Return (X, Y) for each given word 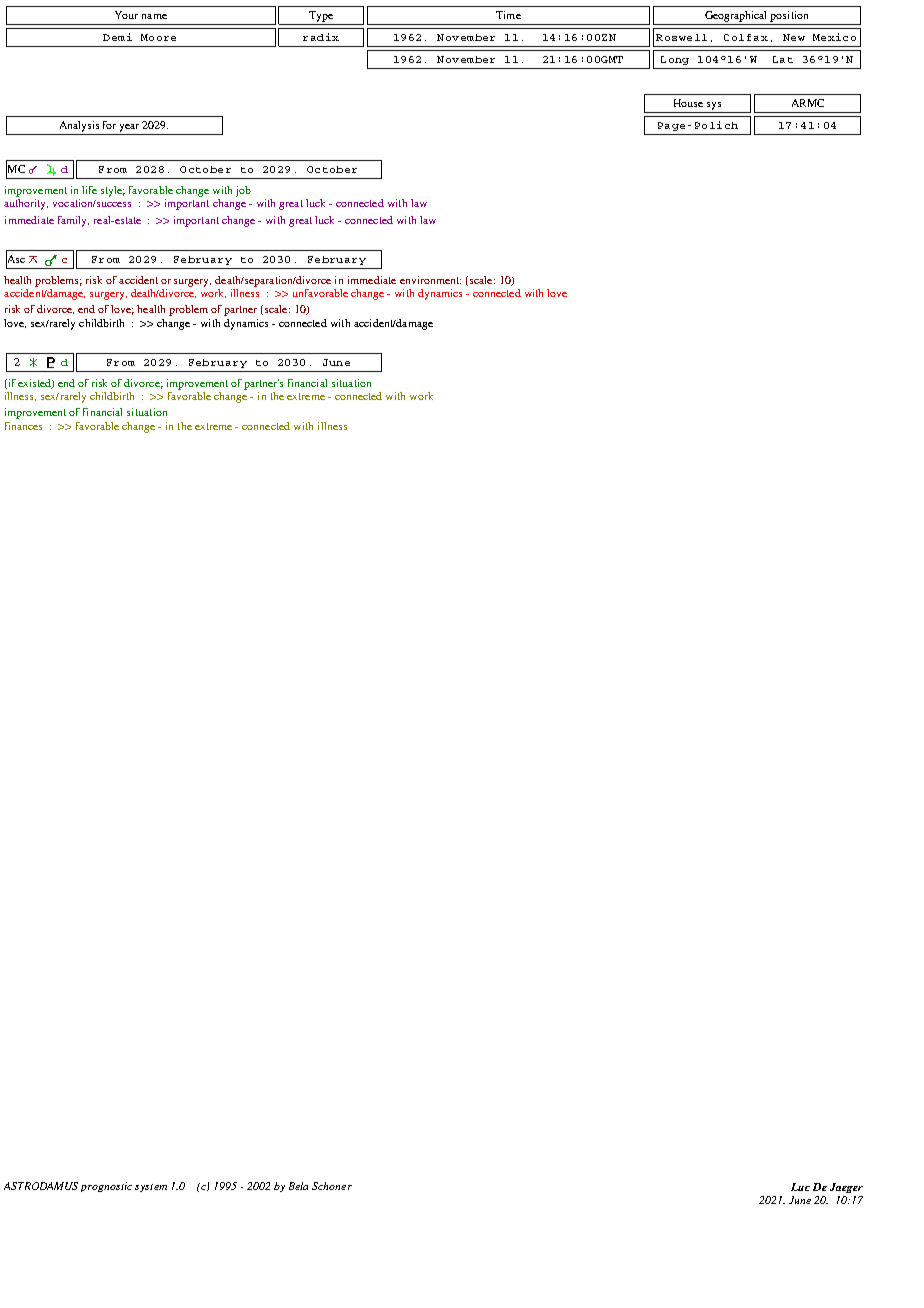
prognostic (106, 1187)
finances (23, 426)
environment (430, 280)
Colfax (746, 37)
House (688, 103)
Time (508, 15)
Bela (298, 1186)
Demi (117, 37)
